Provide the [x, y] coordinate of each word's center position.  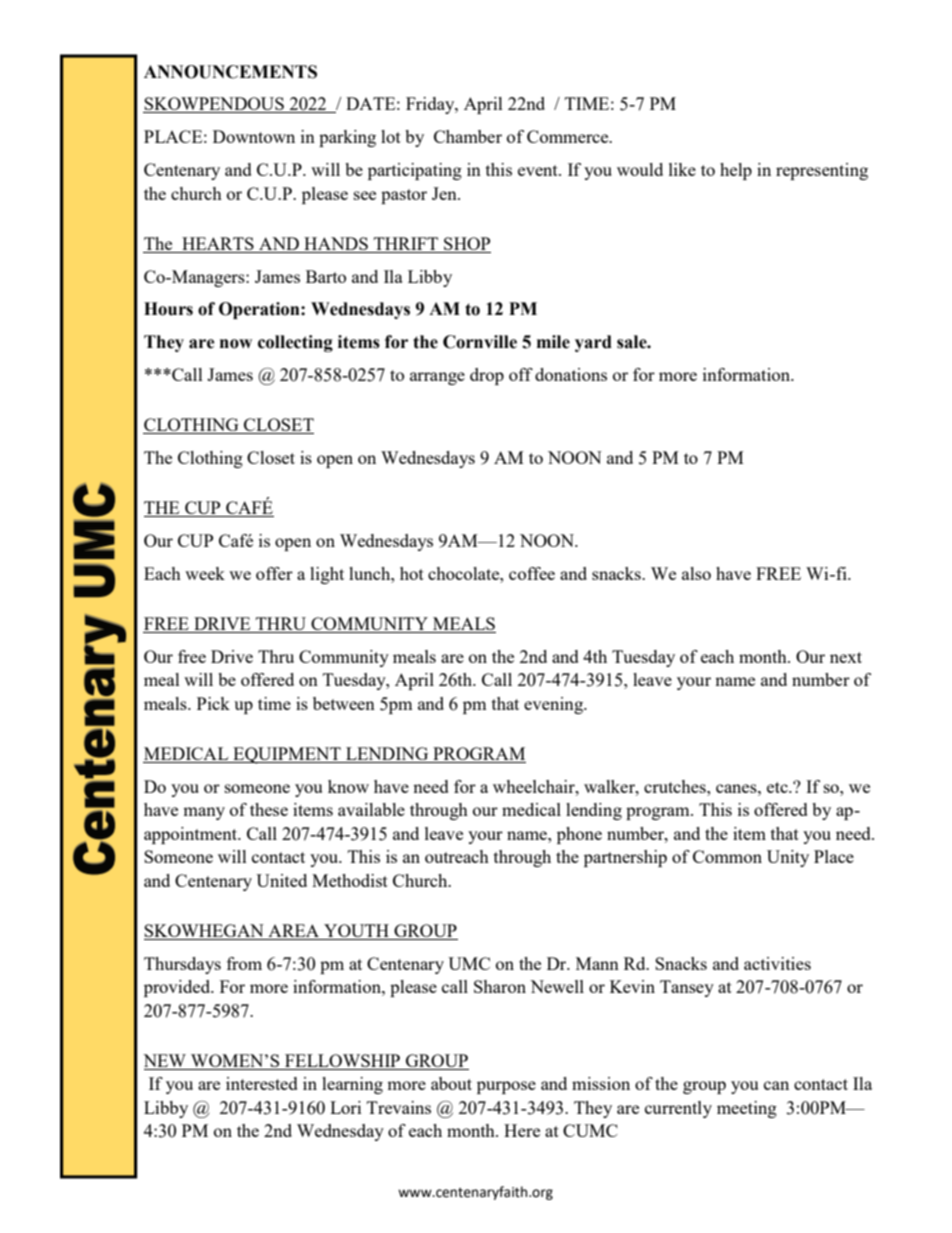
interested [262, 1083]
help [736, 171]
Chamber [468, 136]
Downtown [254, 136]
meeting [747, 1109]
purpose [506, 1087]
